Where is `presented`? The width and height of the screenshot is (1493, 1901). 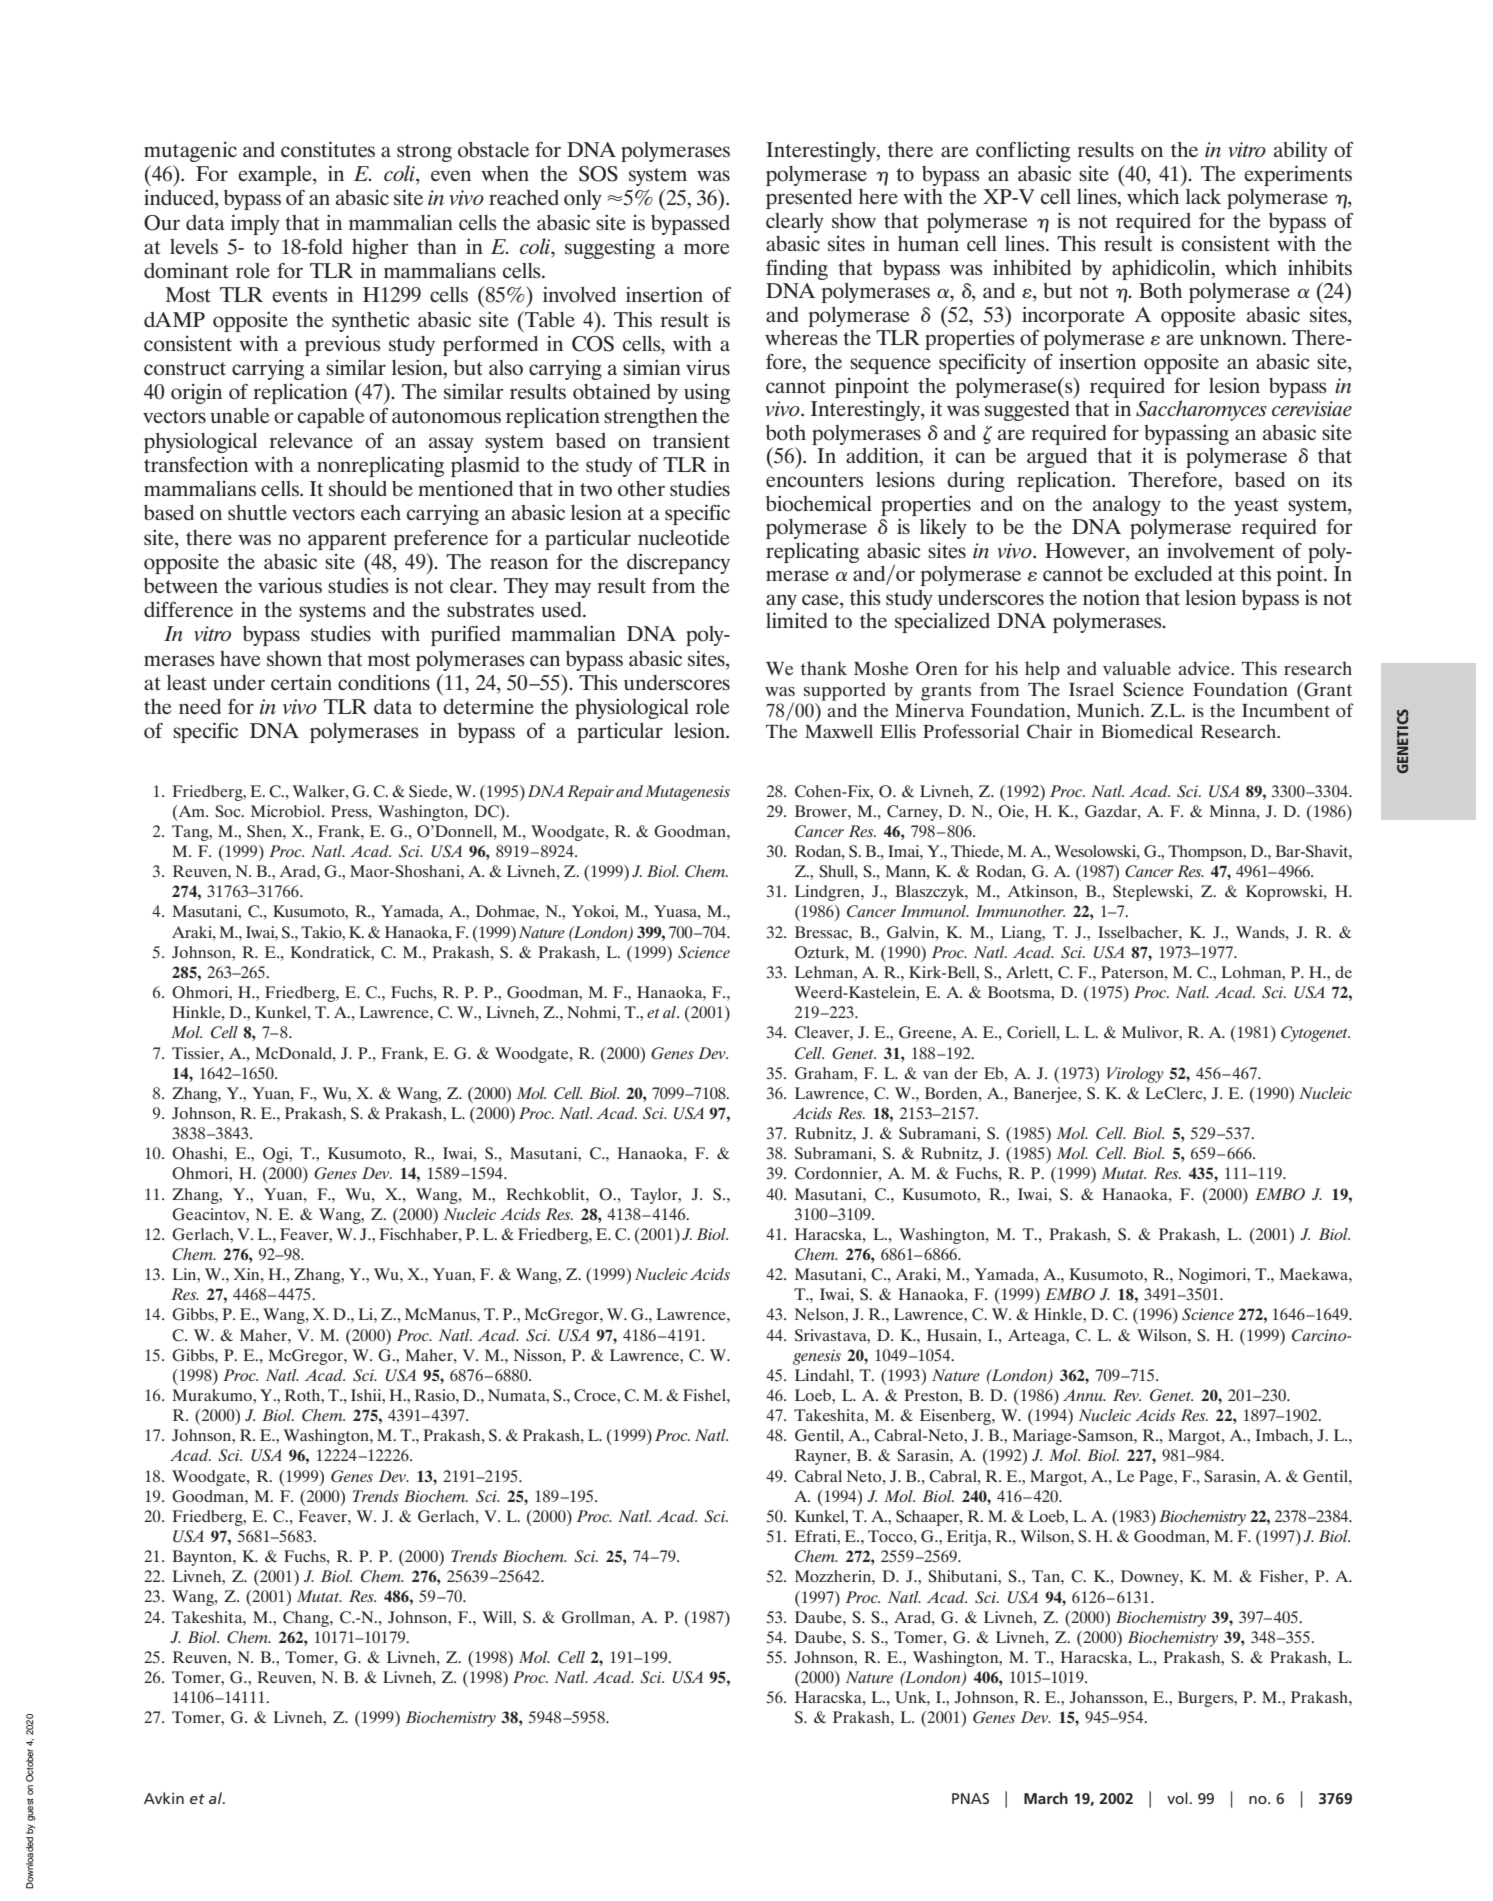
presented is located at coordinates (809, 199).
